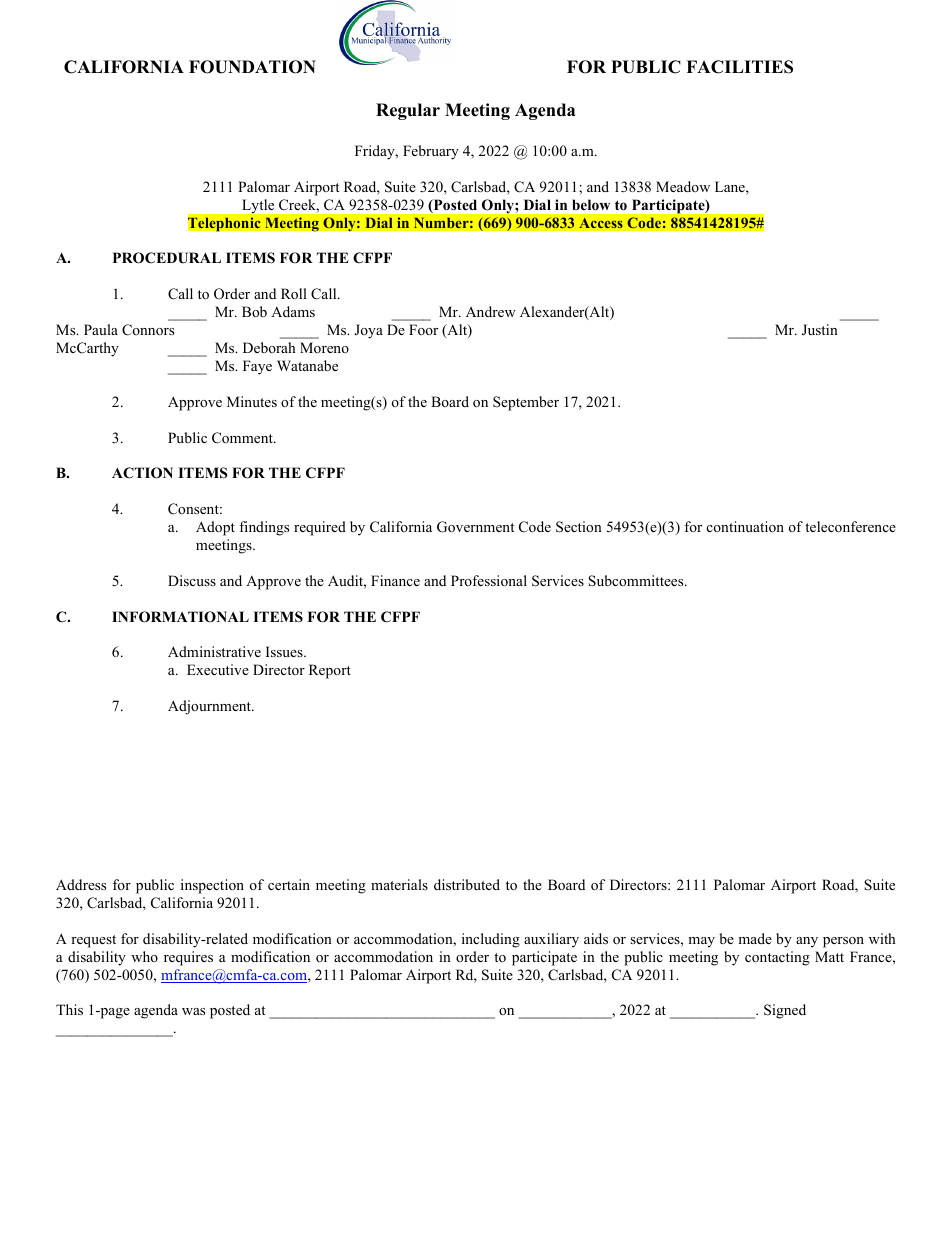 The image size is (952, 1233). What do you see at coordinates (739, 67) in the screenshot?
I see `FACILITIES` at bounding box center [739, 67].
